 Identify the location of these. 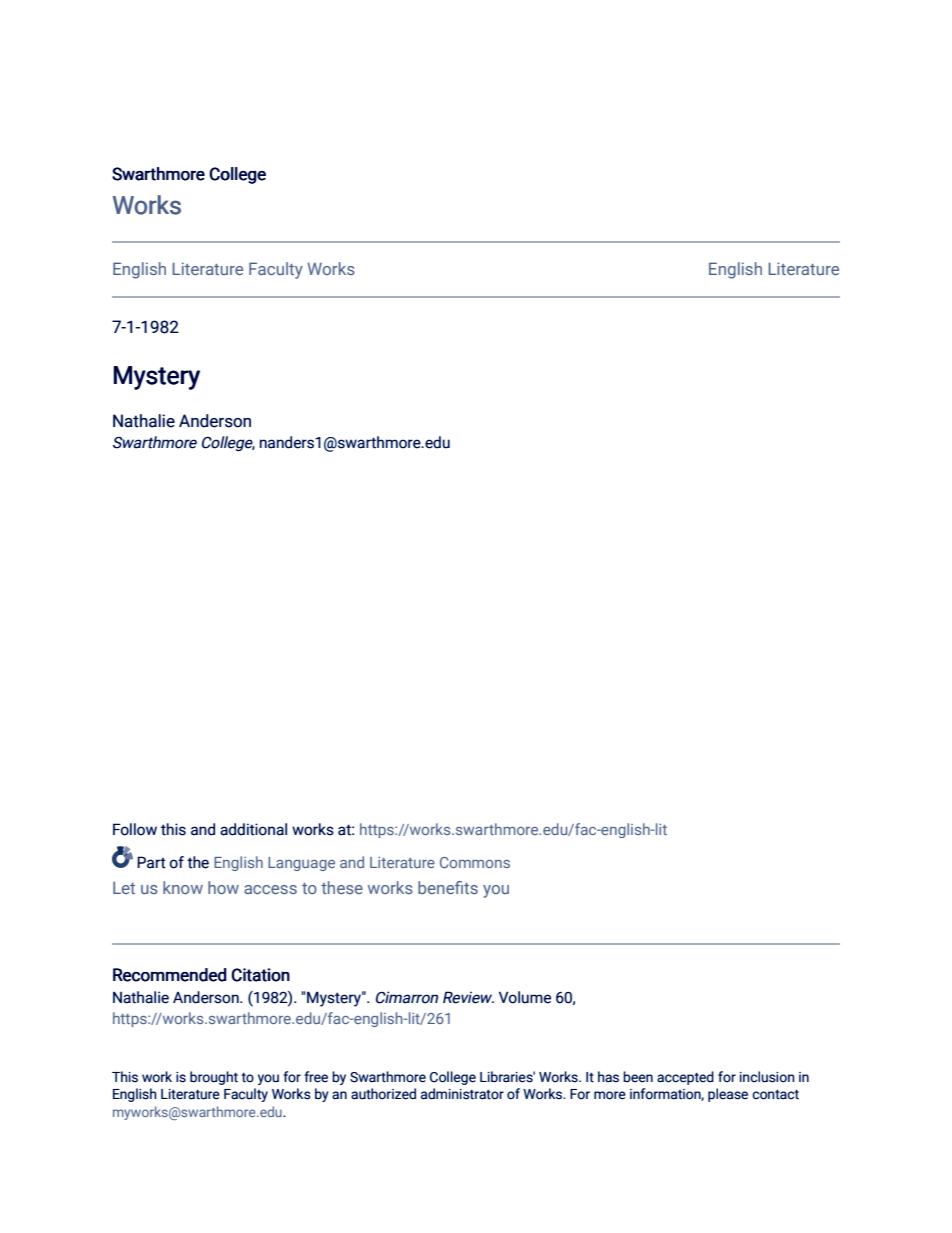
(342, 887).
